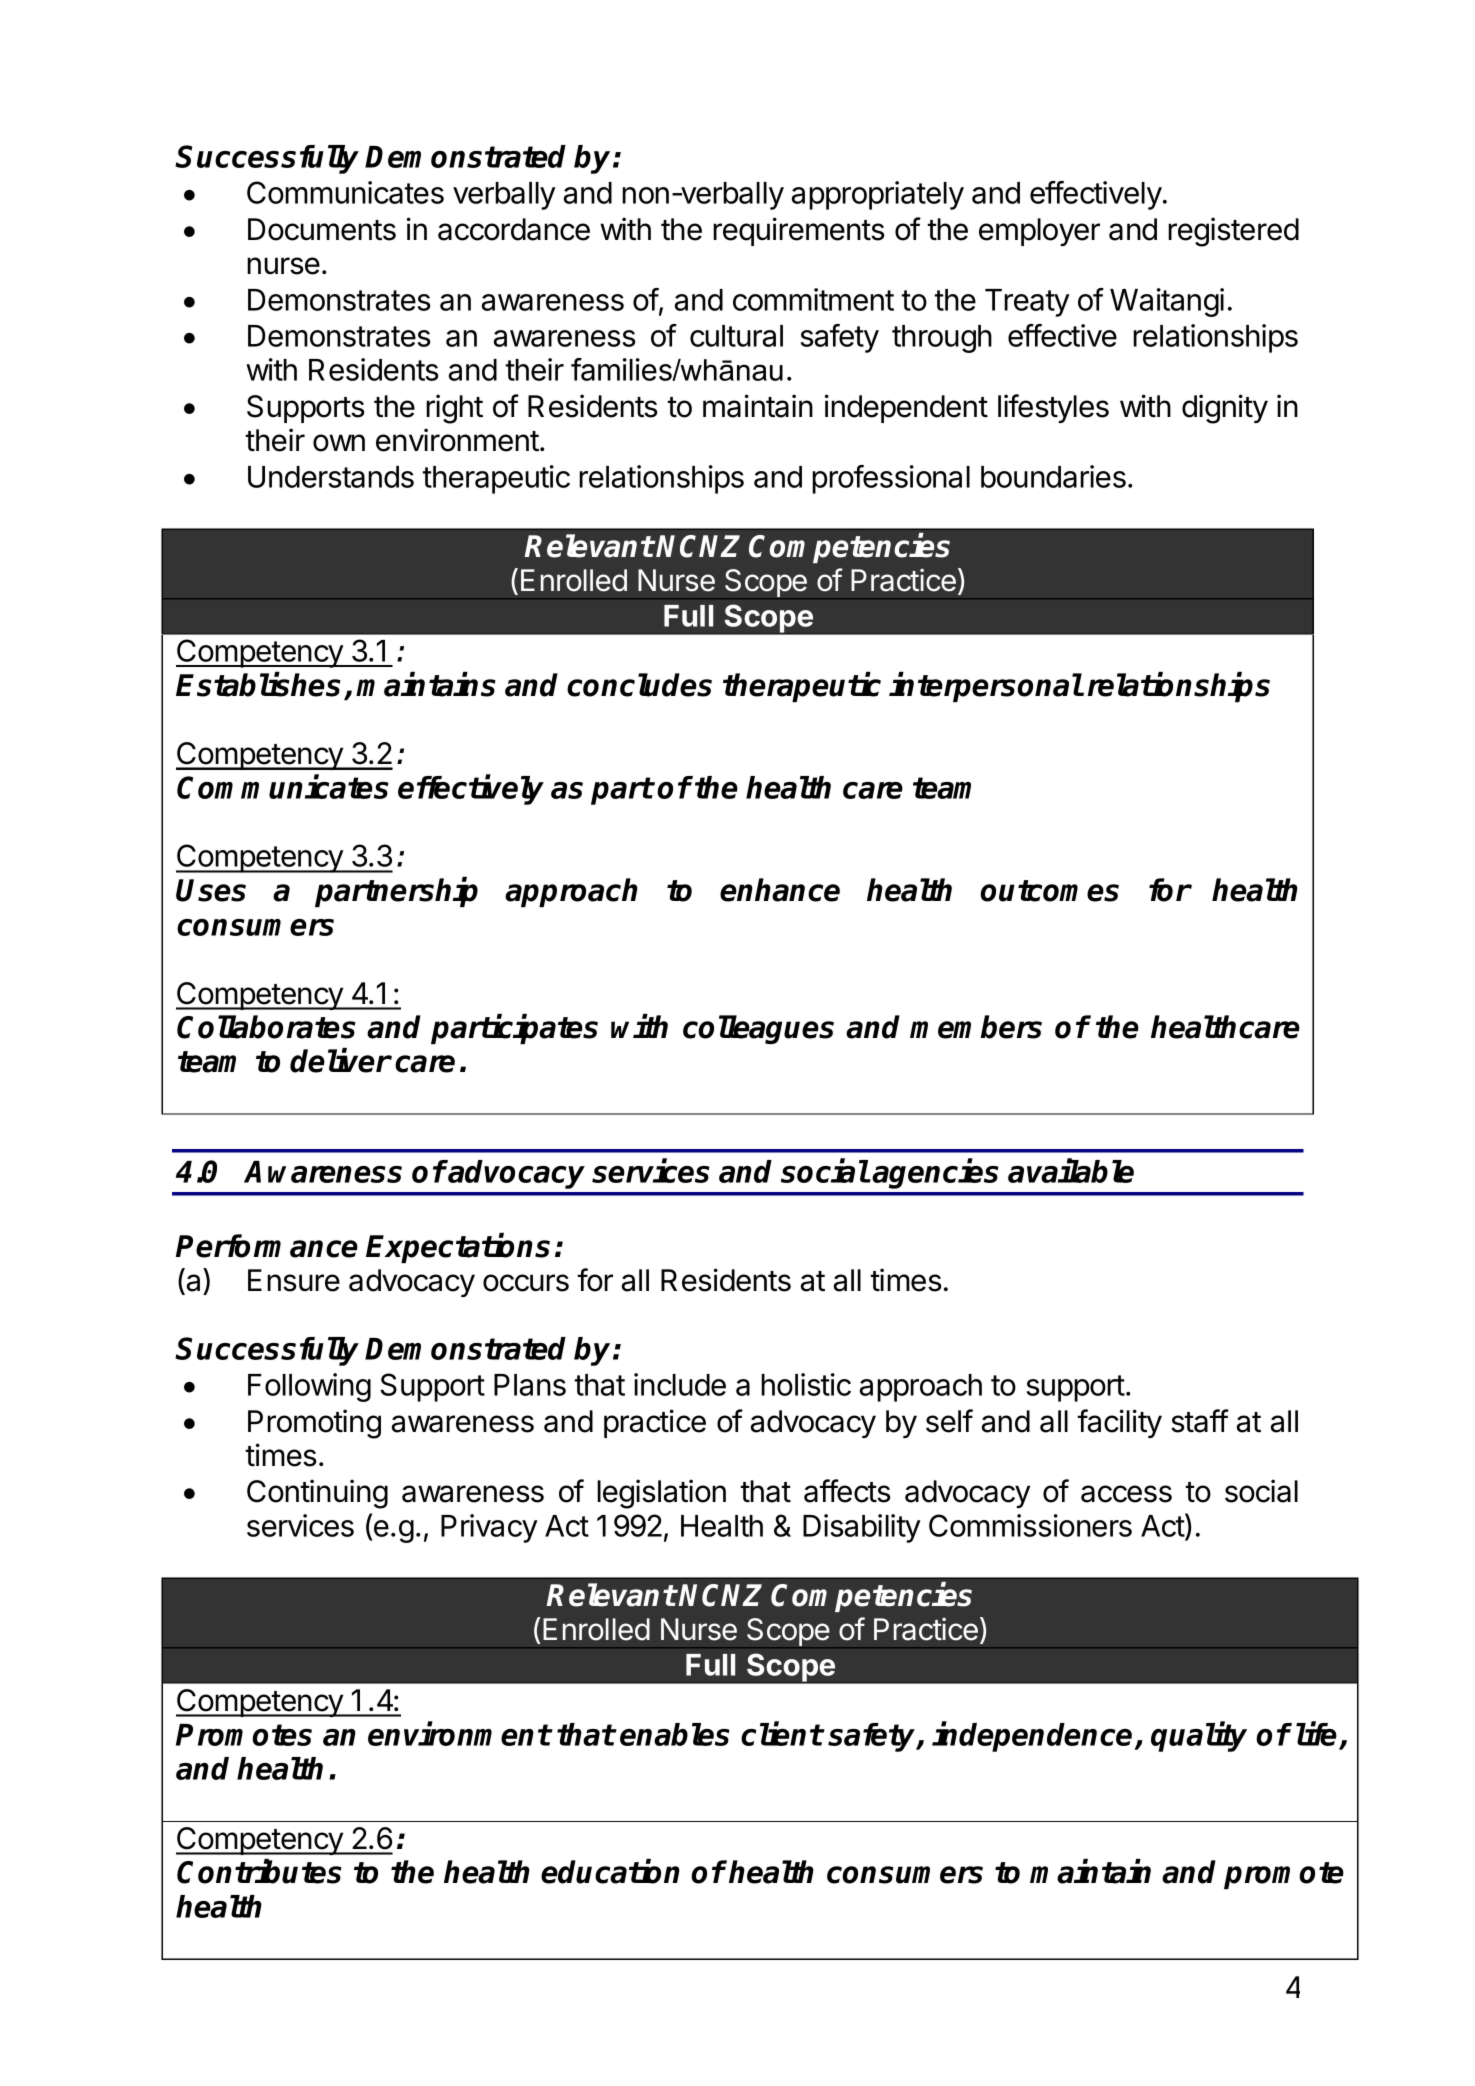  What do you see at coordinates (1119, 1423) in the screenshot?
I see `facility` at bounding box center [1119, 1423].
